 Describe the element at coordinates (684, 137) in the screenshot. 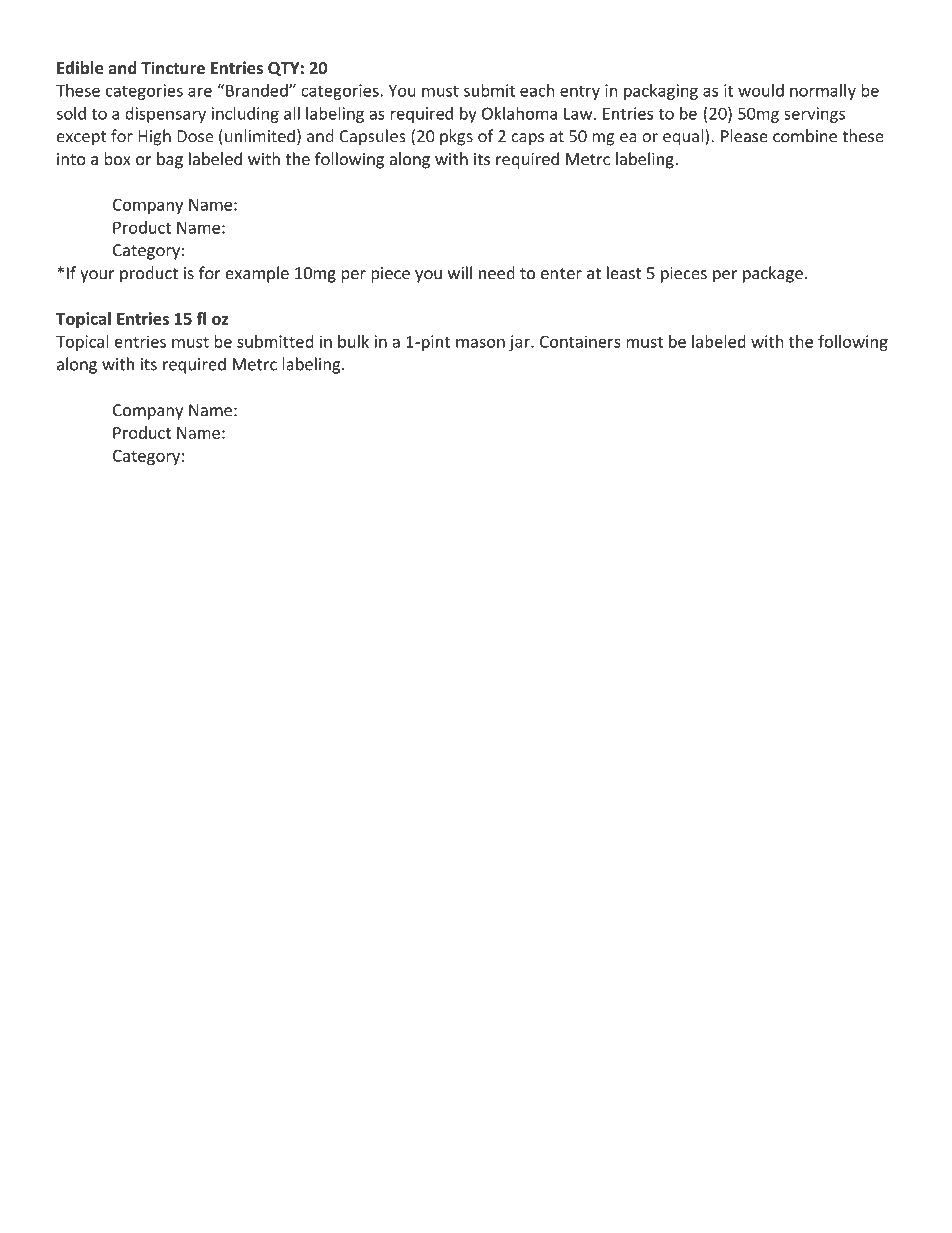

I see `equal` at that location.
